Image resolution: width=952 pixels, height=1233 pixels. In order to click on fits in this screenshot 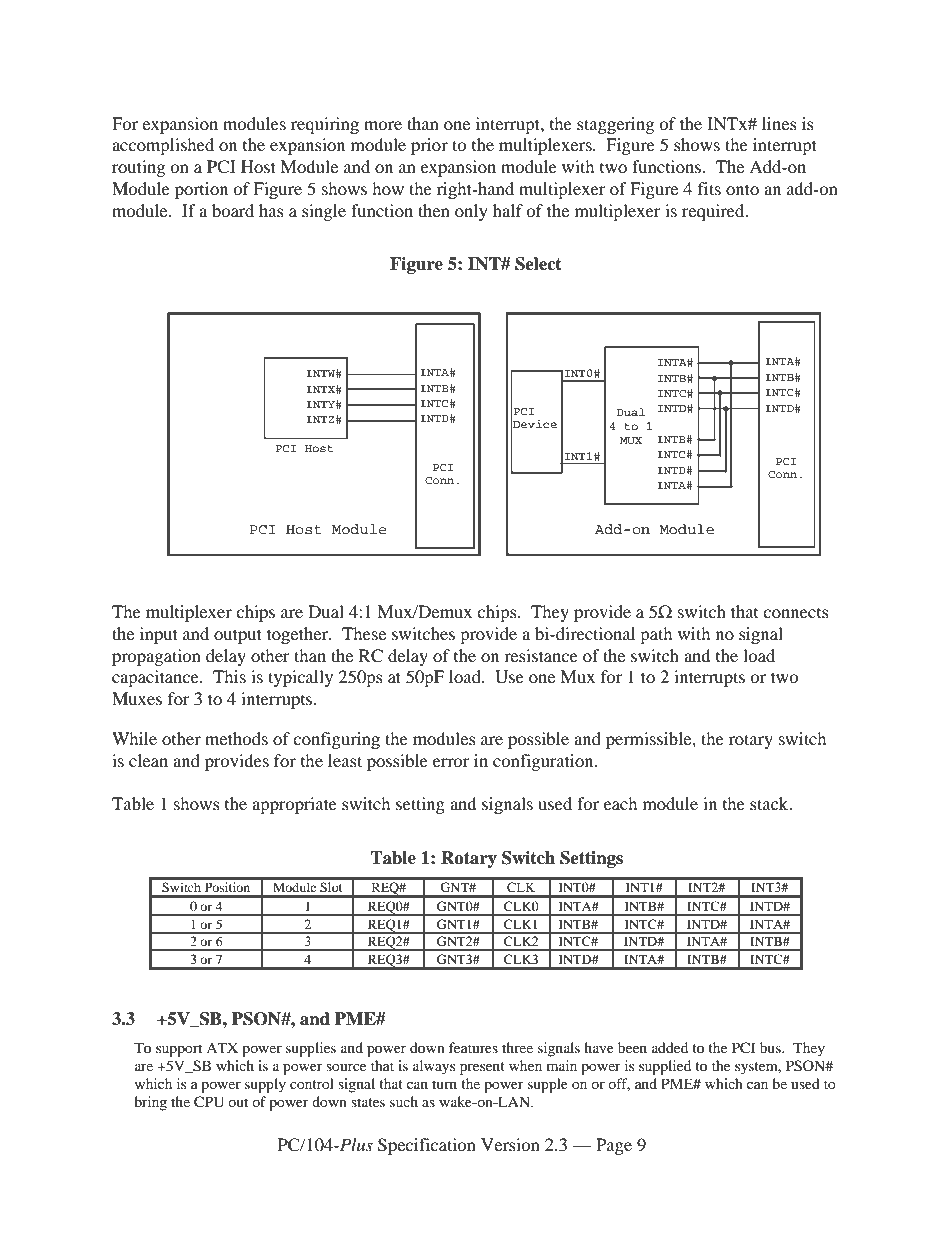, I will do `click(709, 188)`.
